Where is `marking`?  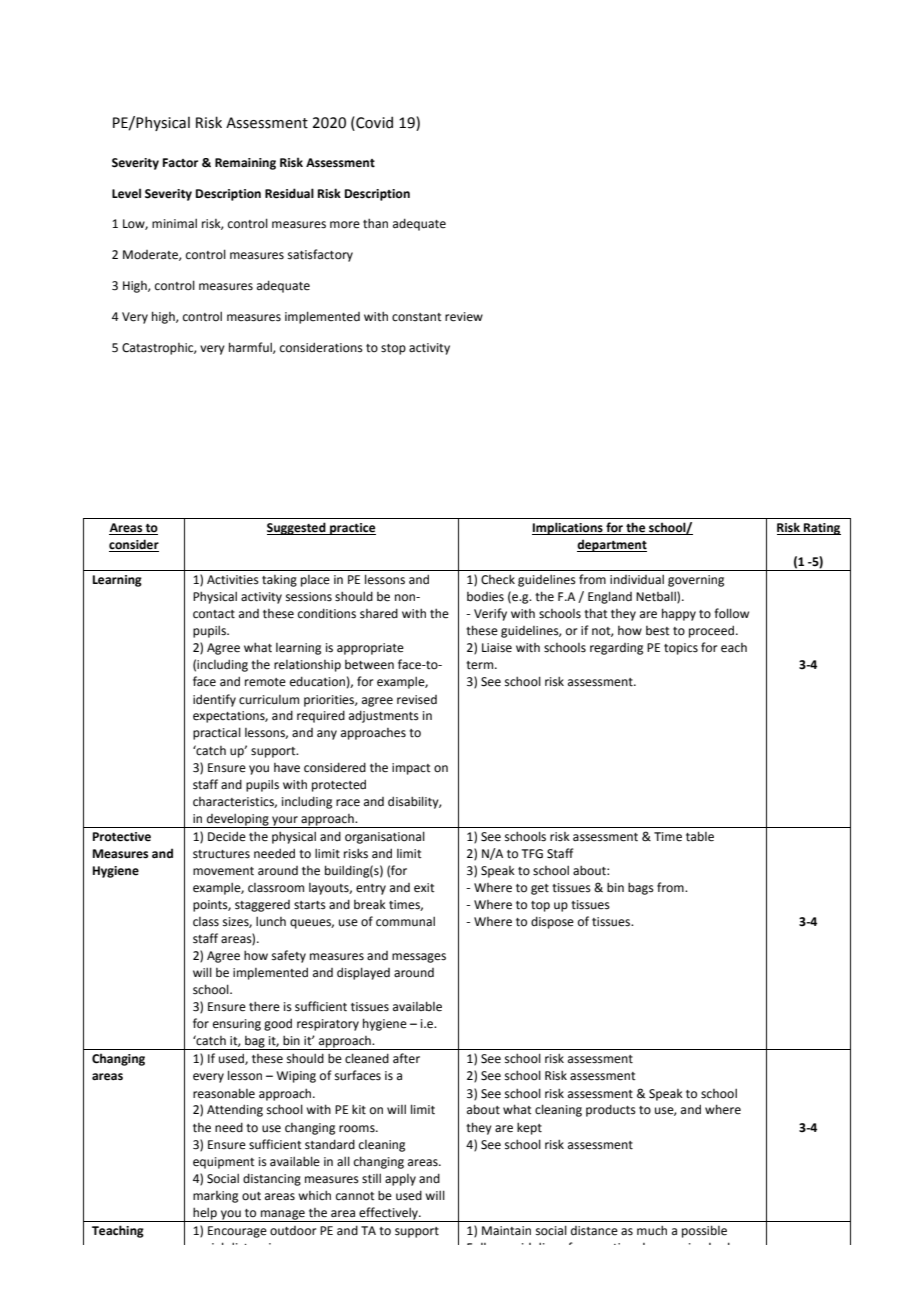
marking is located at coordinates (215, 1197).
